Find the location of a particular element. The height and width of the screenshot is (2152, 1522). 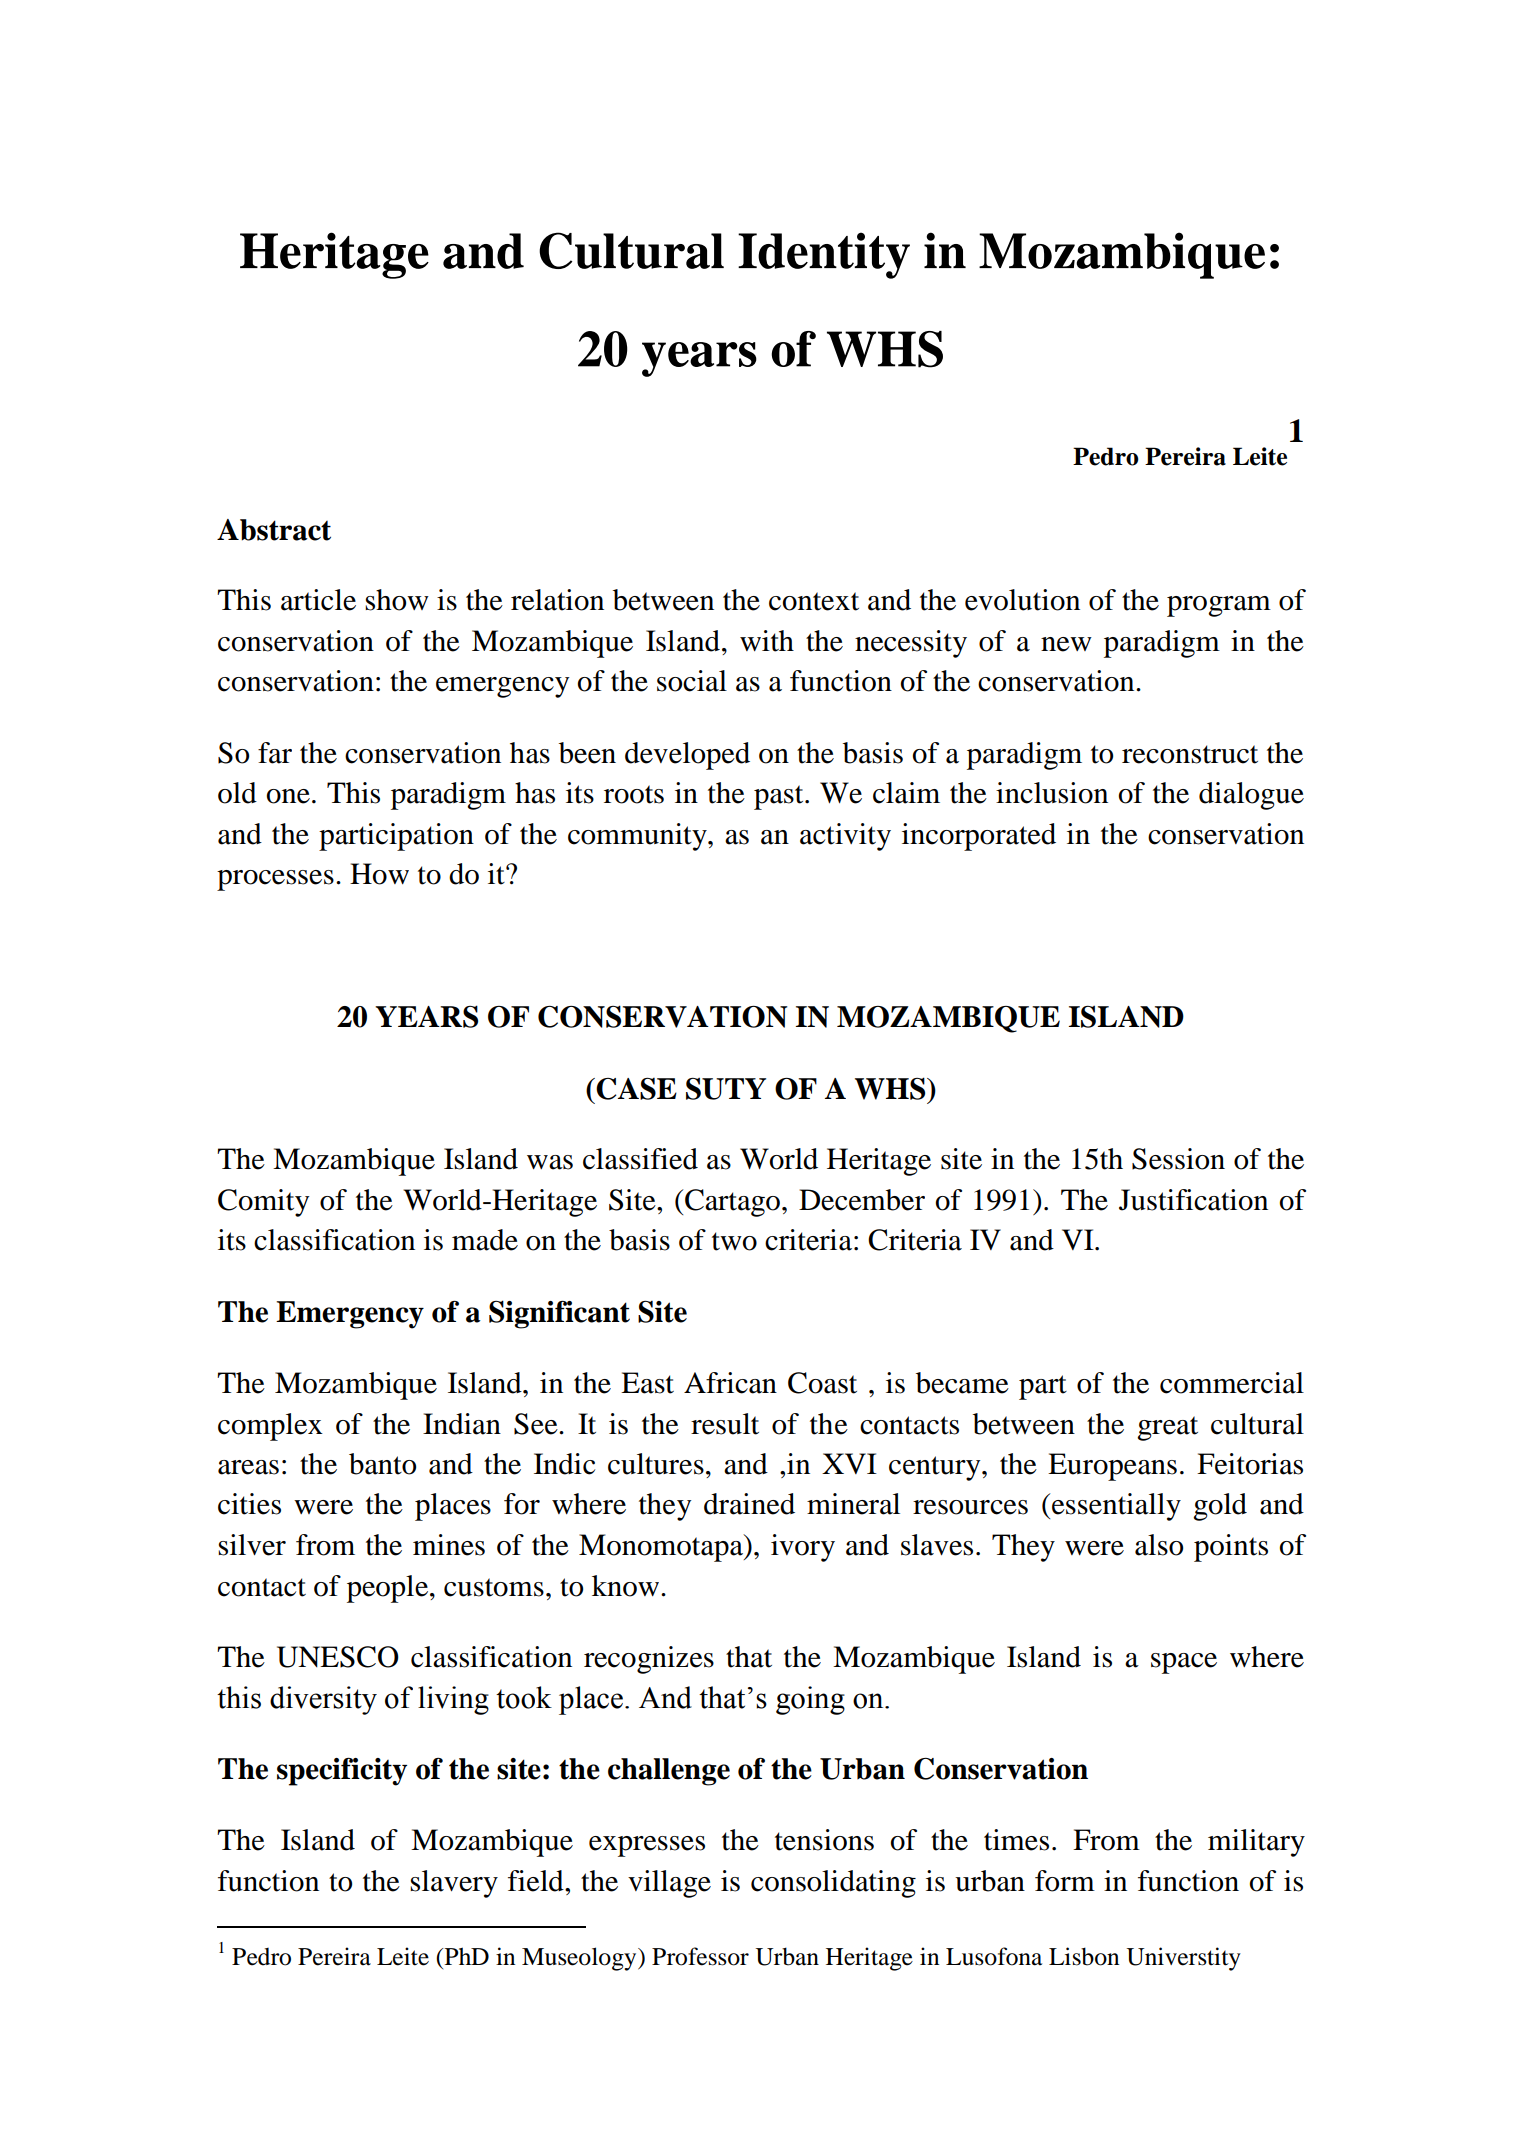

form is located at coordinates (1065, 1881).
